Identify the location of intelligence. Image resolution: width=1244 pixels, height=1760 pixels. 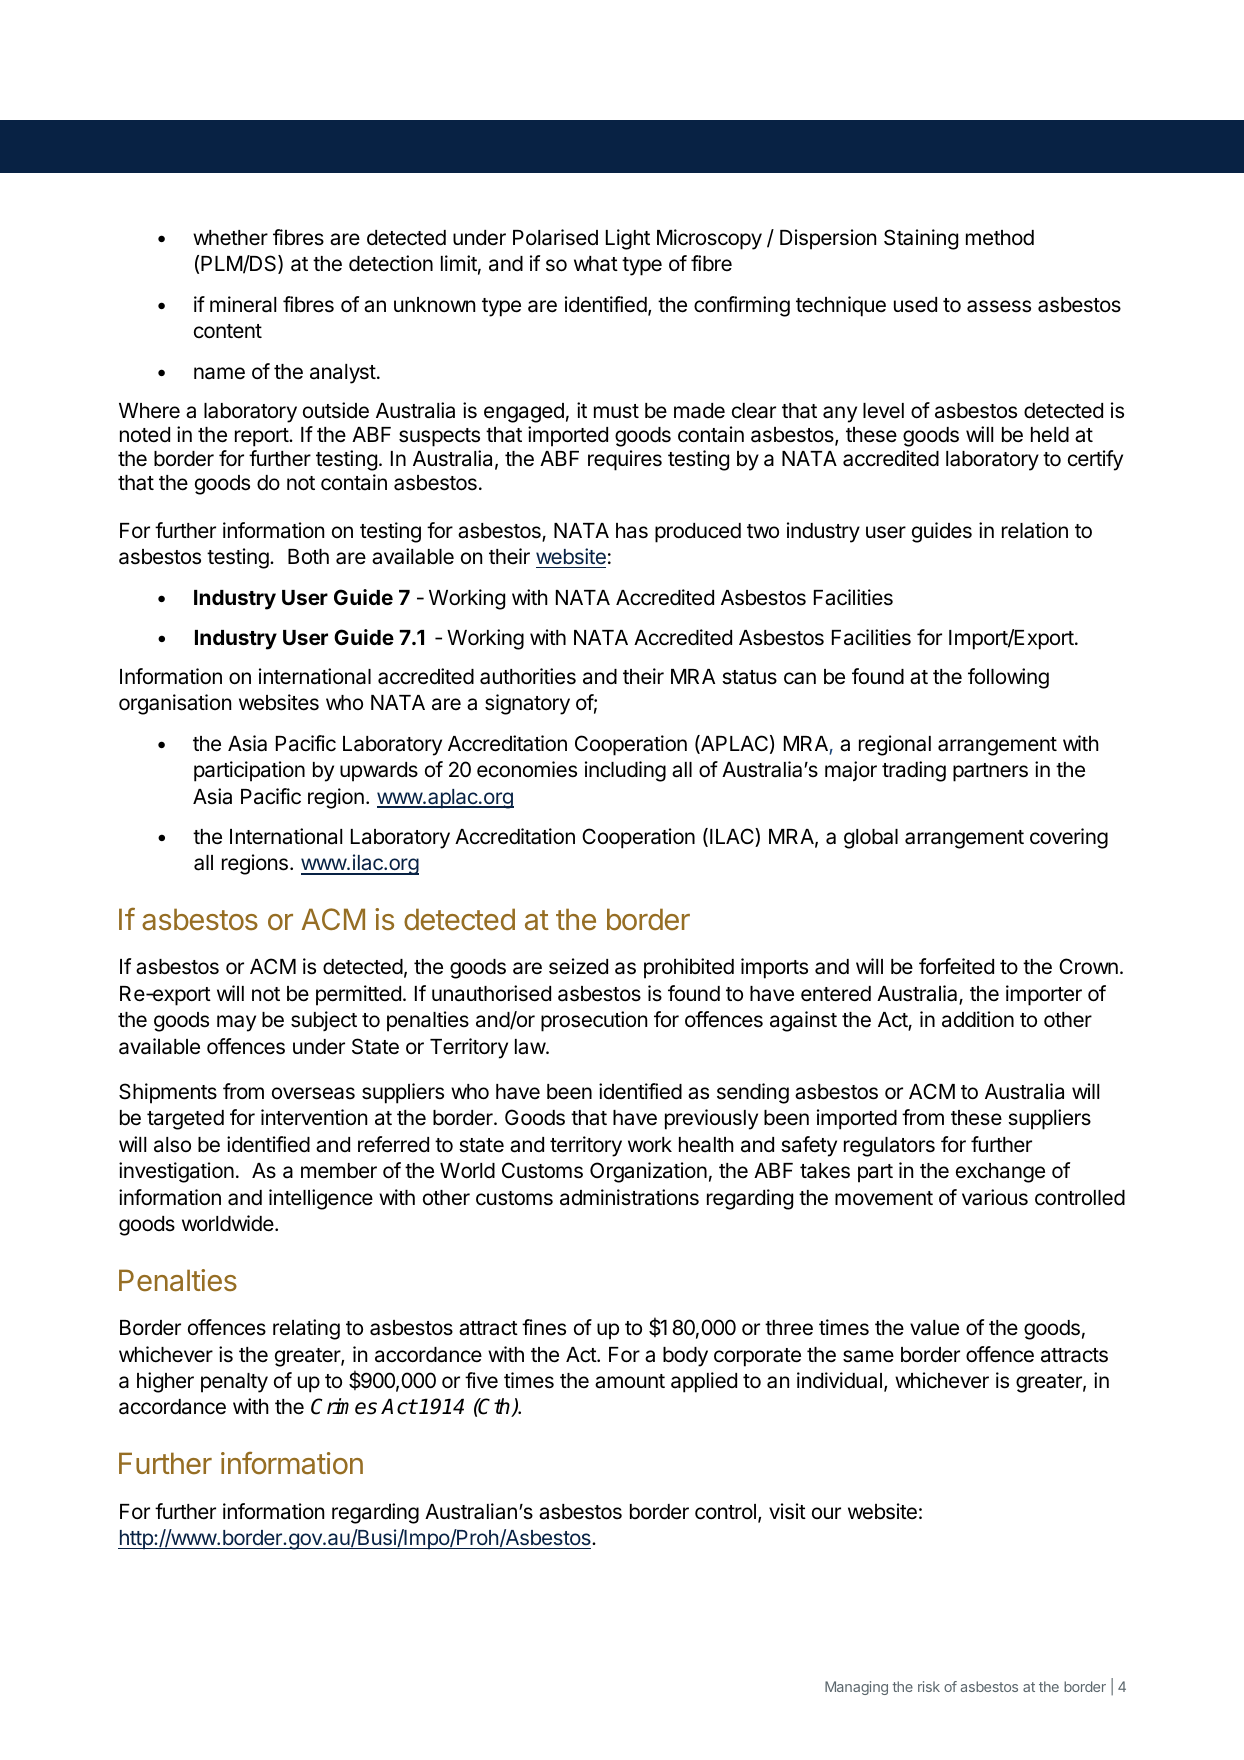
(321, 1199).
